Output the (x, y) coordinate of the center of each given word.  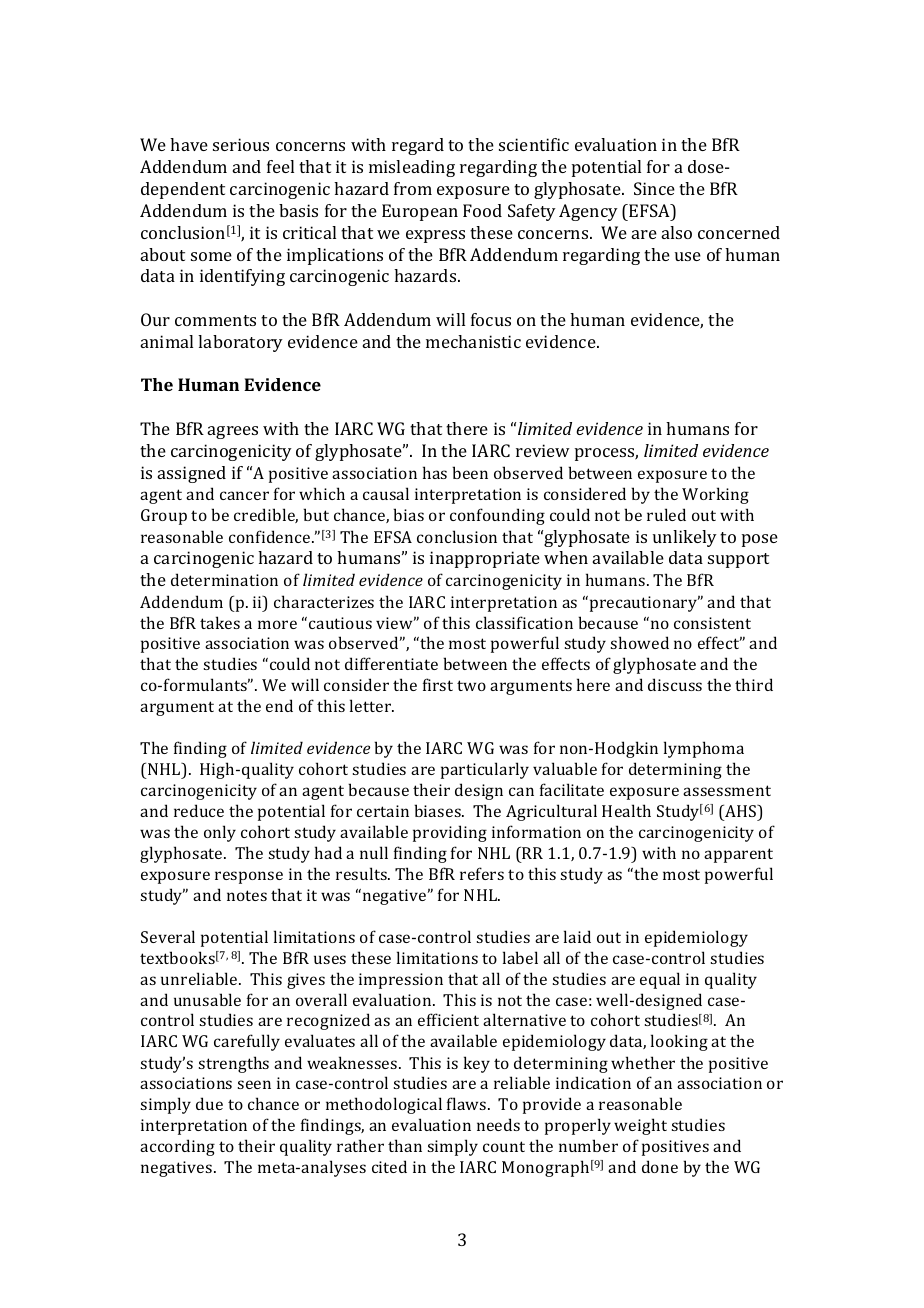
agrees (233, 432)
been (470, 472)
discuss (675, 684)
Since (654, 188)
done (660, 1166)
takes (220, 622)
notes (247, 895)
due (209, 1103)
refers (482, 873)
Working (715, 495)
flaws (468, 1103)
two (471, 685)
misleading (412, 168)
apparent (738, 855)
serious (241, 144)
